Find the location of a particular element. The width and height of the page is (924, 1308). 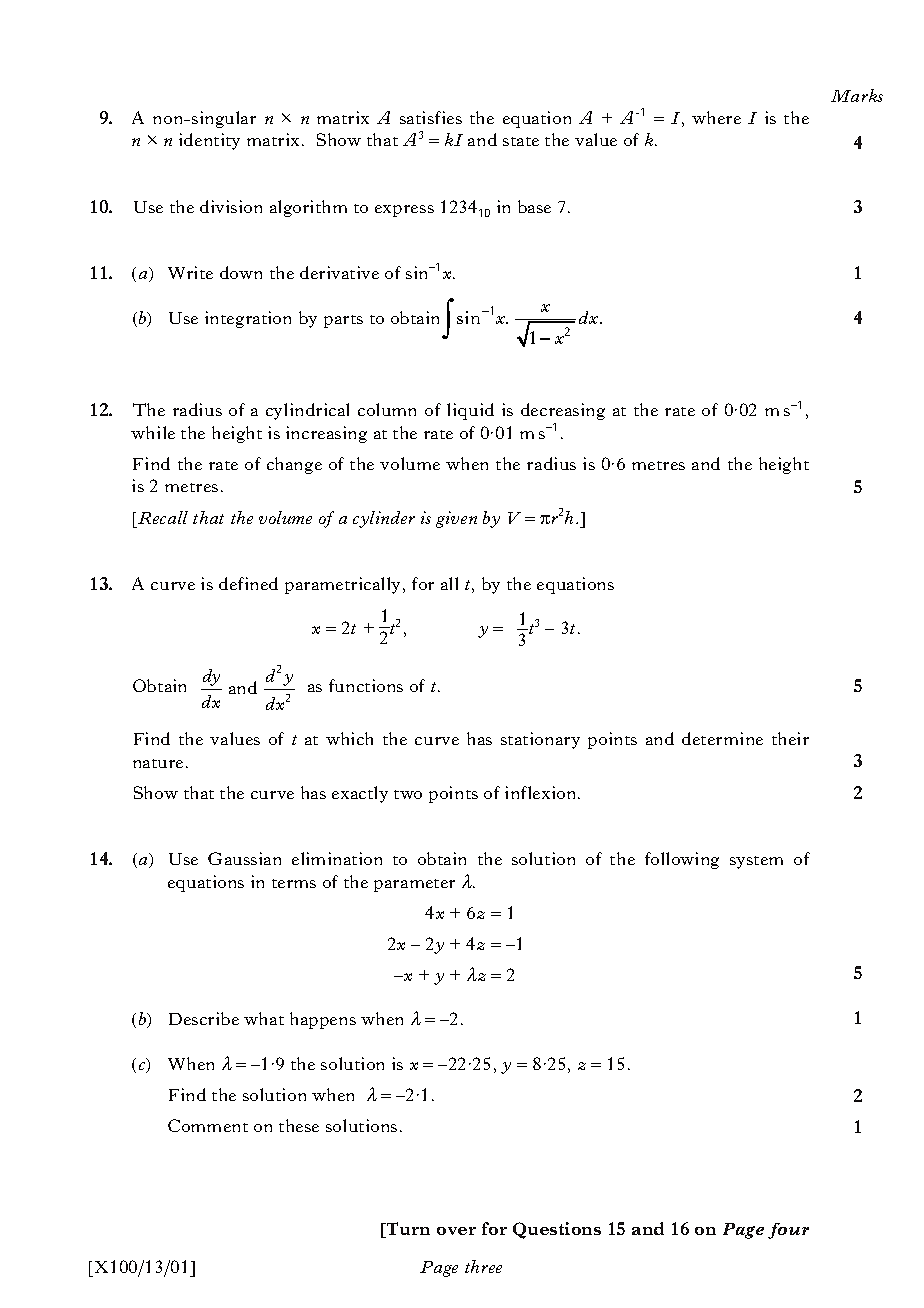

what is located at coordinates (264, 1018).
